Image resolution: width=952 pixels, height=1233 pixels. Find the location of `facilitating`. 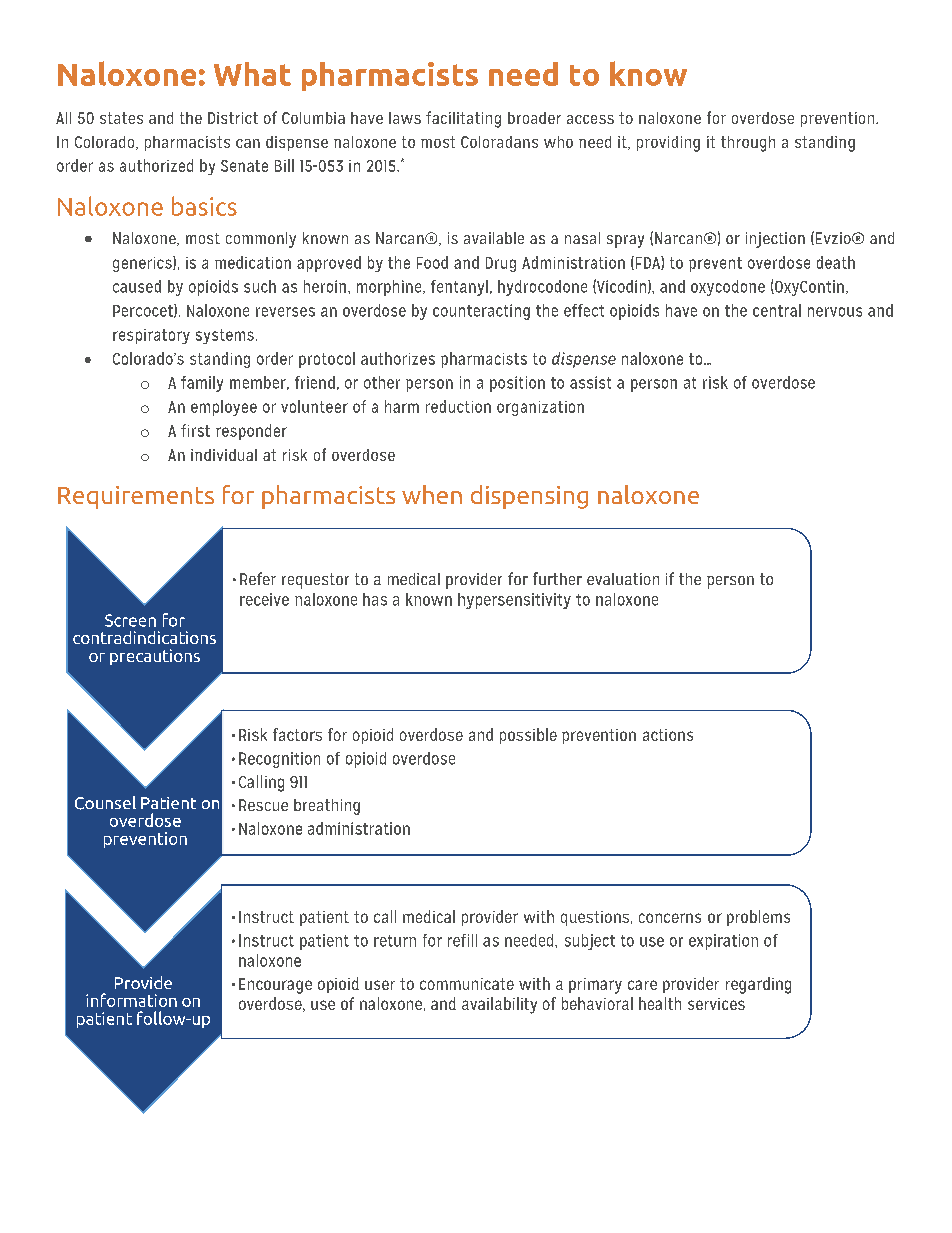

facilitating is located at coordinates (463, 119).
